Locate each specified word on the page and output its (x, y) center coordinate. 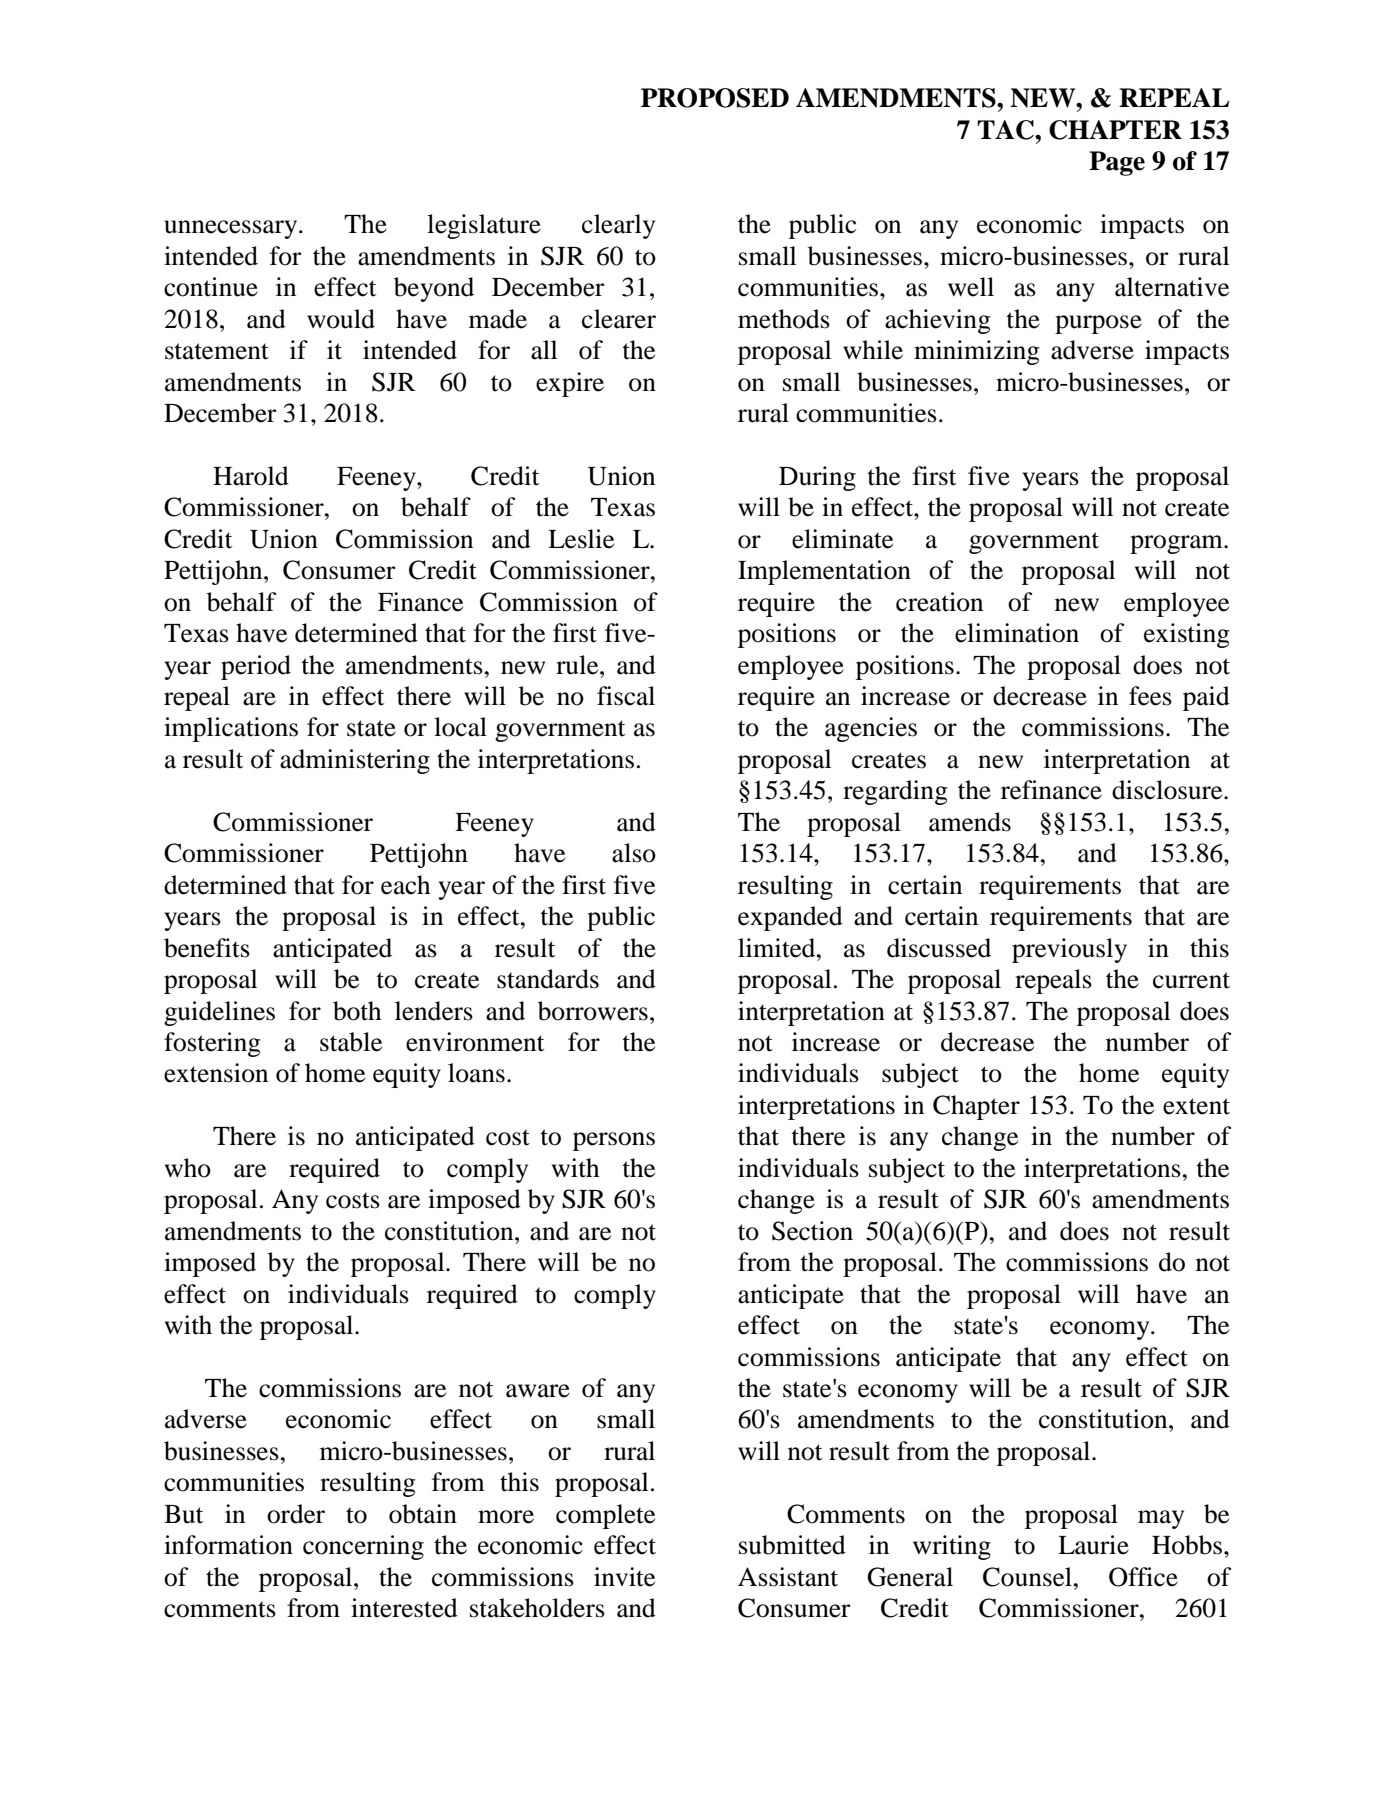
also (634, 853)
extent (1196, 1106)
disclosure (1168, 790)
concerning (363, 1547)
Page (1117, 163)
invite (624, 1577)
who (188, 1168)
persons (614, 1141)
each (405, 885)
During (817, 478)
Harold (251, 476)
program (1177, 544)
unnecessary (232, 229)
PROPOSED (715, 98)
